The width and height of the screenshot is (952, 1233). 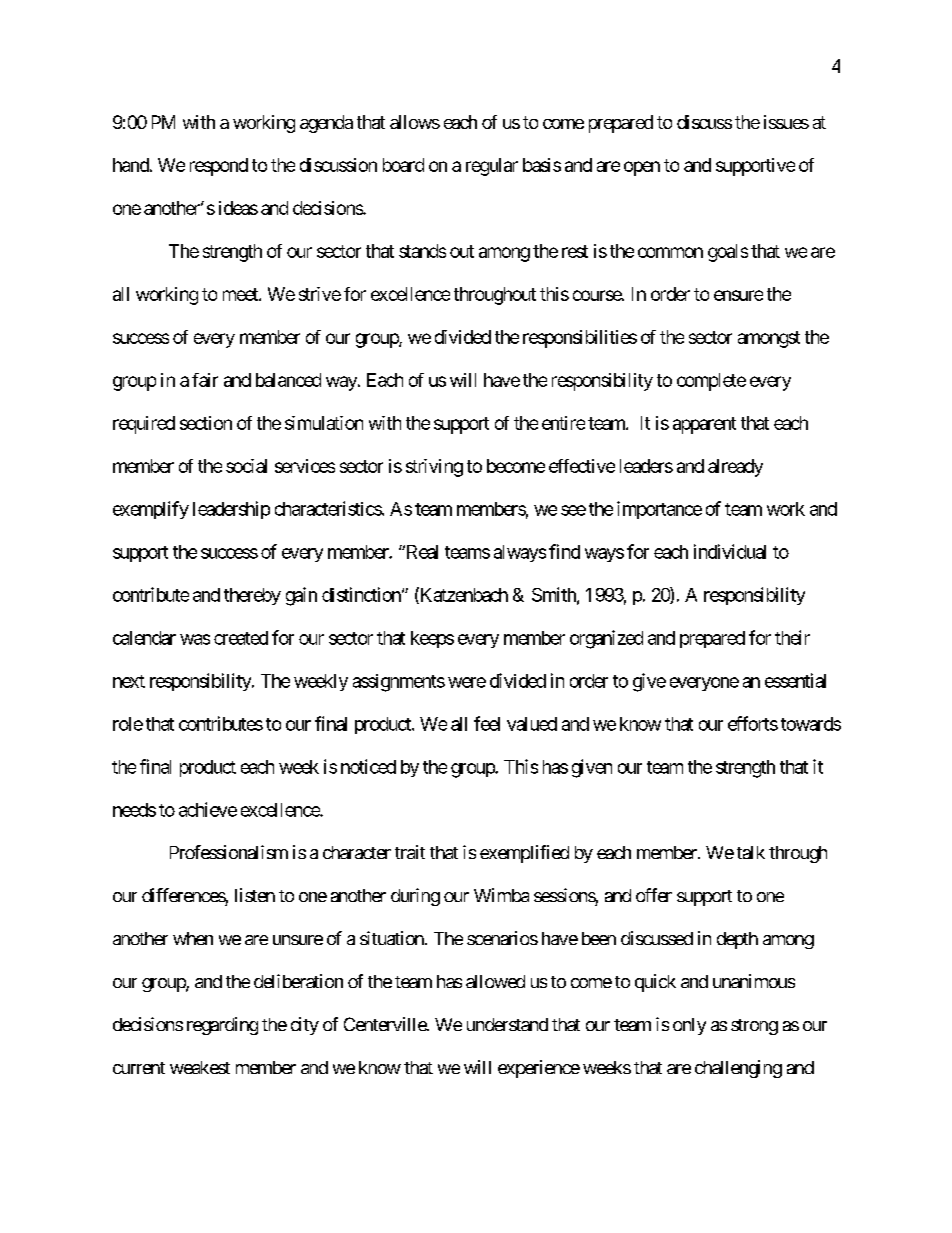 I want to click on open, so click(x=642, y=168).
